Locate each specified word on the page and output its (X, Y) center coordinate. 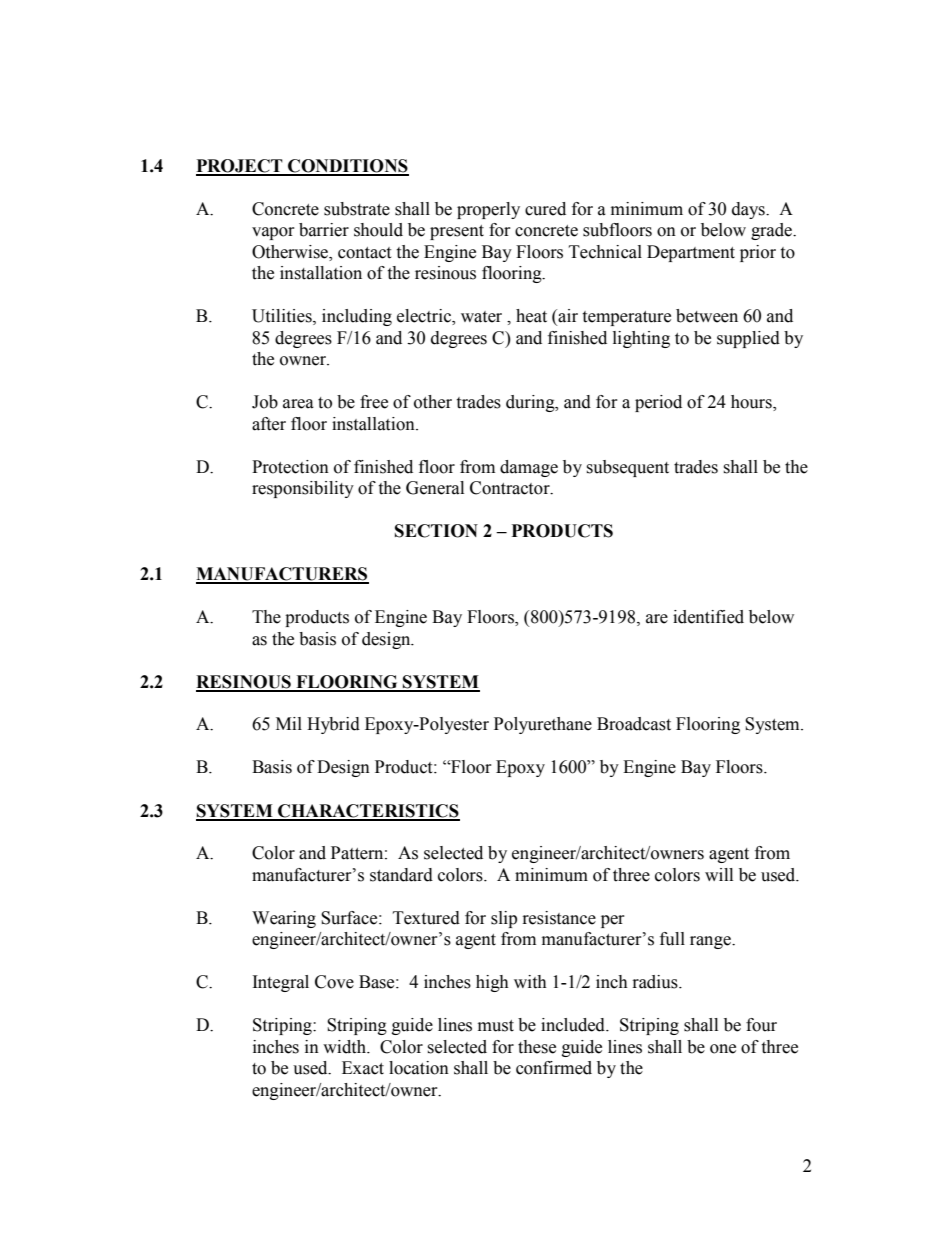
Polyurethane (543, 725)
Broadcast (634, 724)
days (749, 210)
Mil (289, 723)
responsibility (303, 489)
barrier (324, 230)
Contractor (511, 488)
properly (488, 210)
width (345, 1047)
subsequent (627, 468)
